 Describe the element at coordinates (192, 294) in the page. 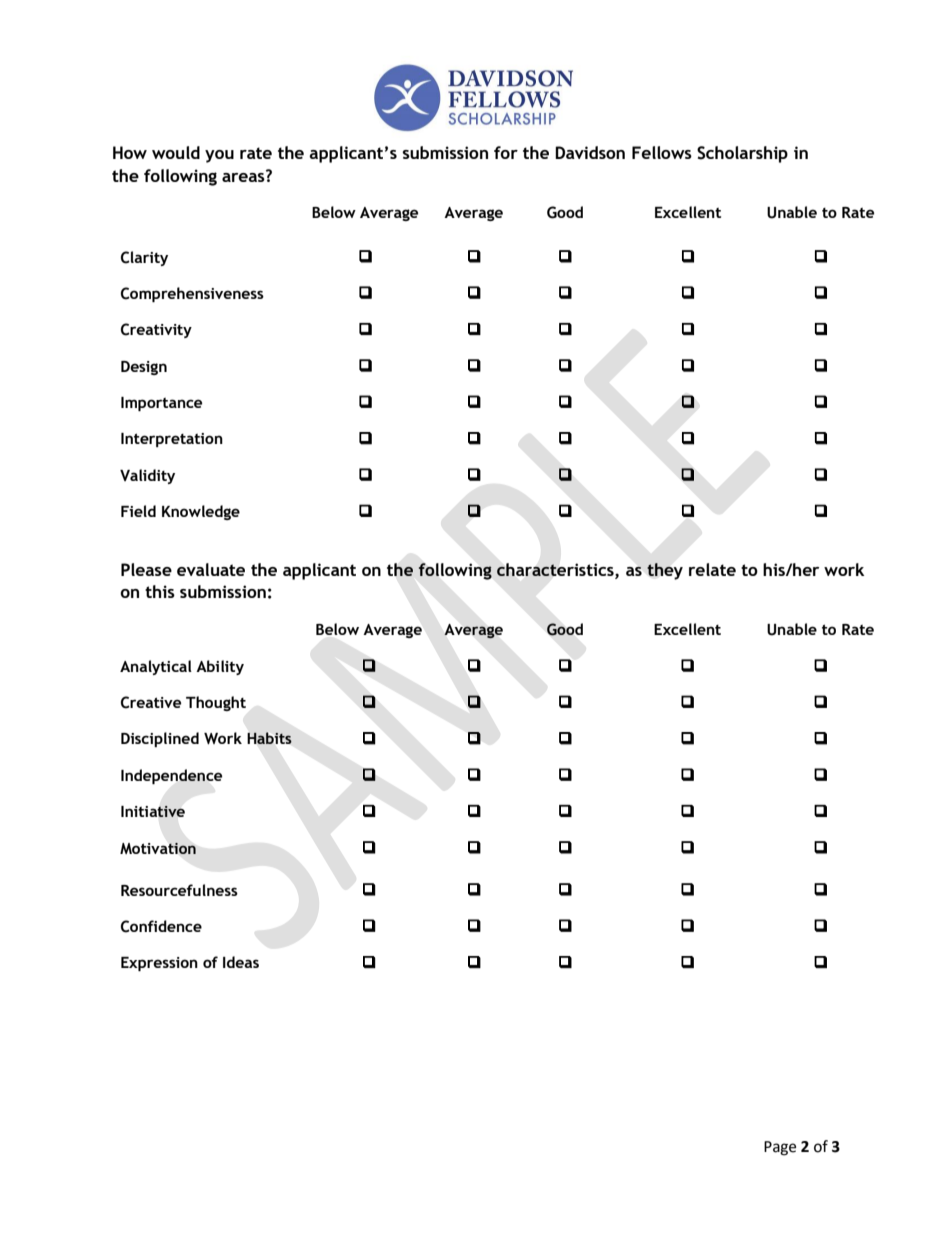

I see `Comprehensiveness` at that location.
